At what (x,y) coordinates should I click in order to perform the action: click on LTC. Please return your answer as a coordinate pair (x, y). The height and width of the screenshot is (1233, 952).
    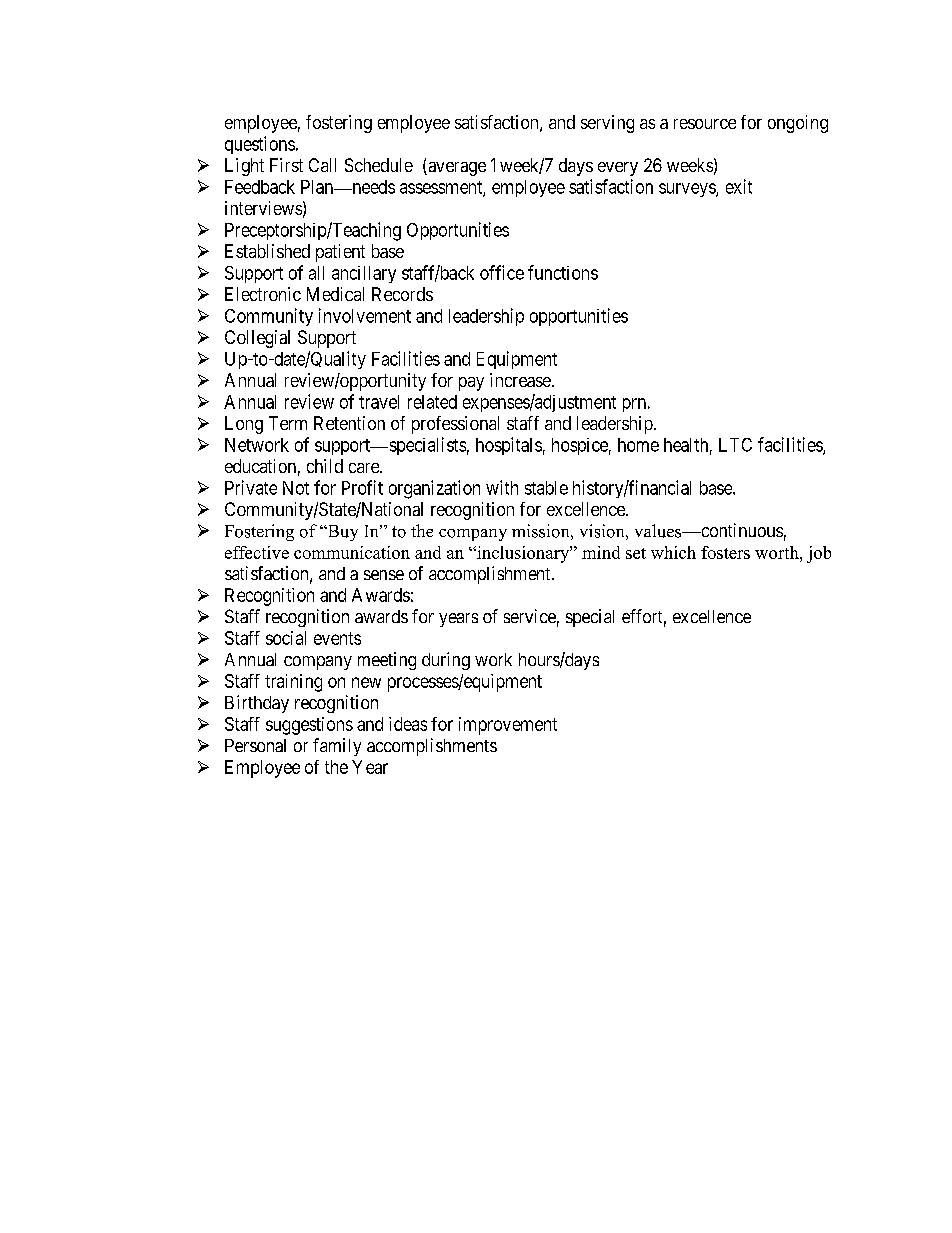
    Looking at the image, I should click on (735, 445).
